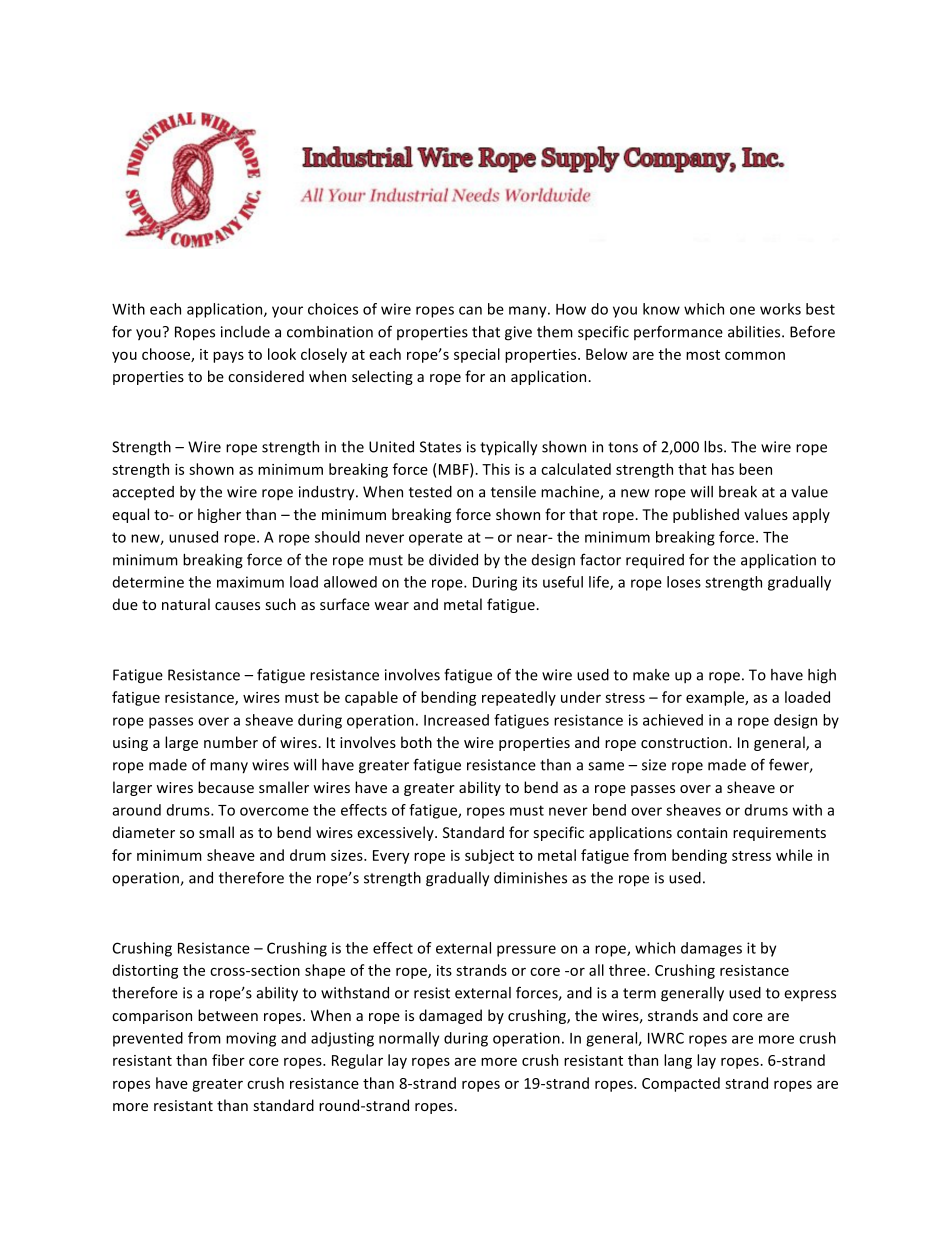 This screenshot has width=952, height=1233. I want to click on include, so click(245, 332).
